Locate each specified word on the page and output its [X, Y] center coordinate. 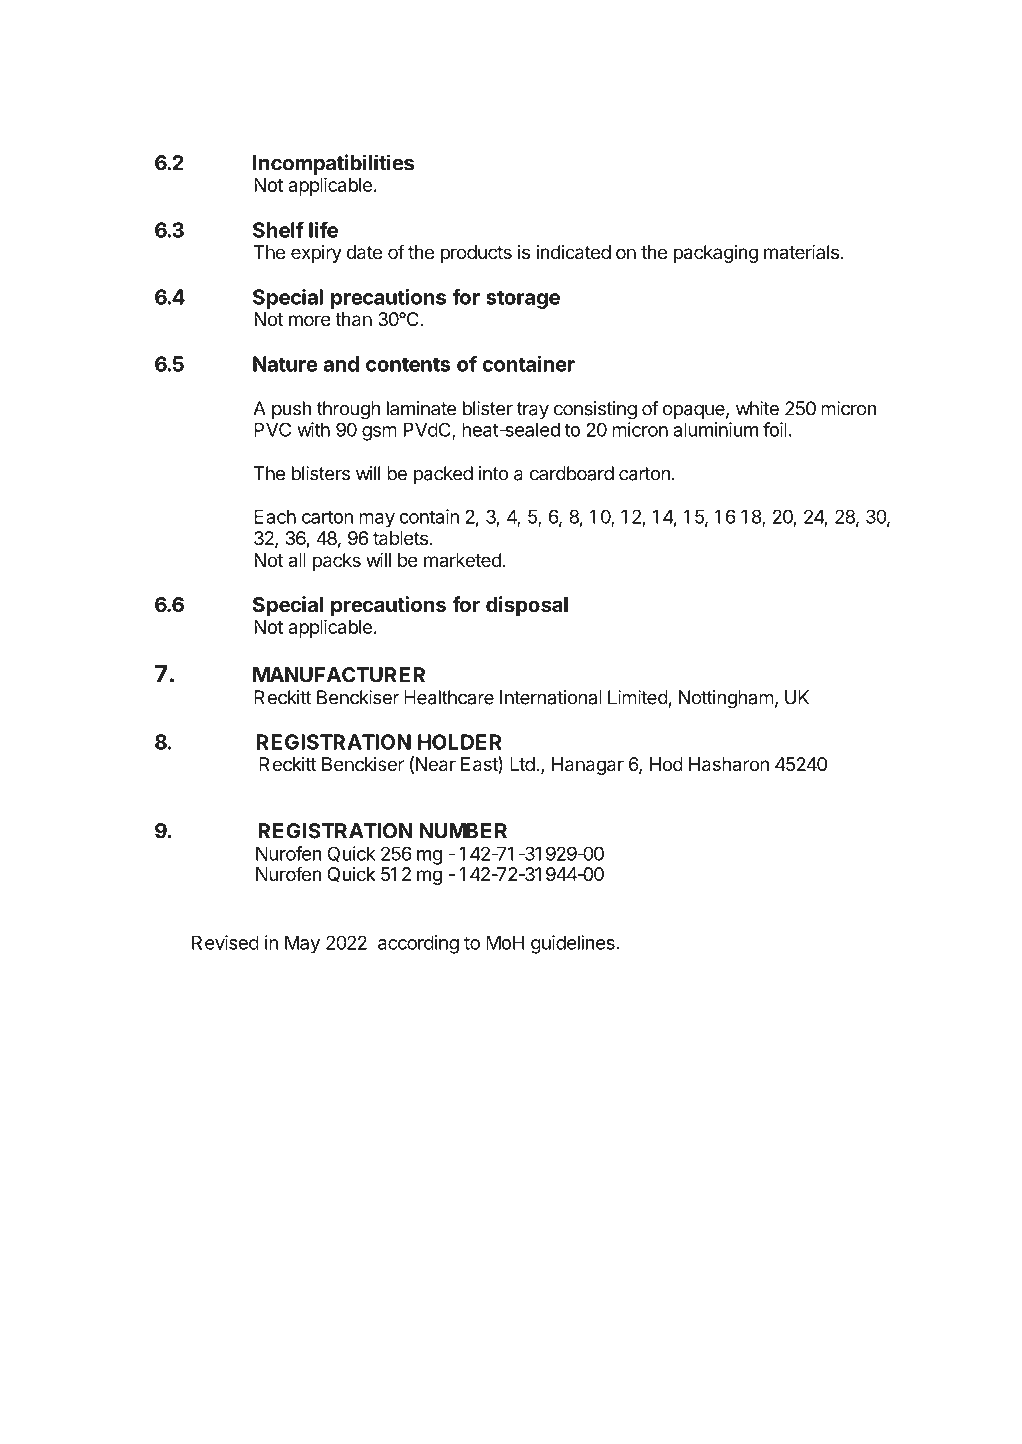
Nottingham [726, 699]
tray [533, 410]
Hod [666, 764]
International [551, 697]
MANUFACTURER [339, 675]
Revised [225, 942]
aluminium [715, 429]
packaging [716, 254]
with [313, 429]
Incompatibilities [333, 164]
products [476, 254]
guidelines [573, 944]
